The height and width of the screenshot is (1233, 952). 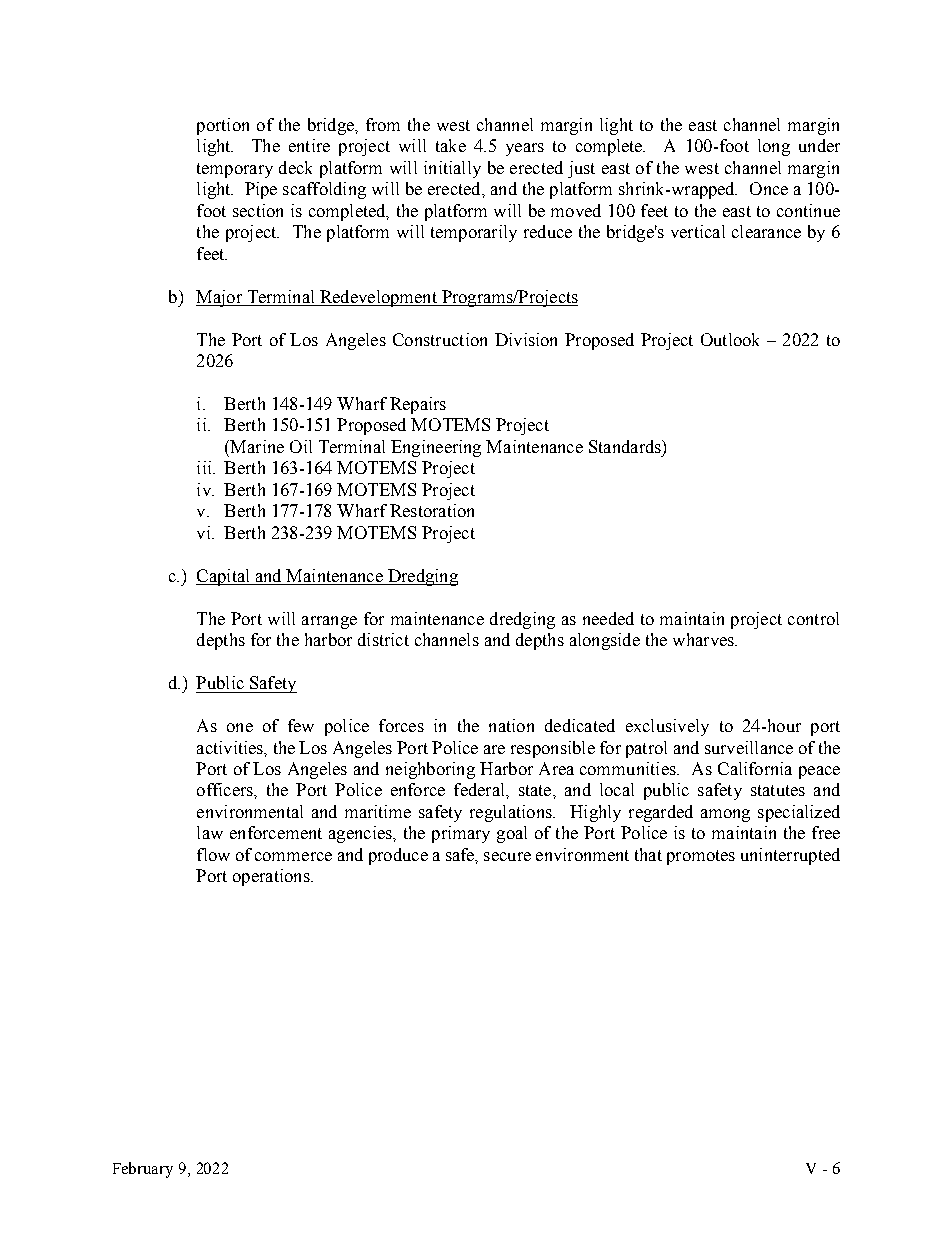 What do you see at coordinates (507, 856) in the screenshot?
I see `secure` at bounding box center [507, 856].
